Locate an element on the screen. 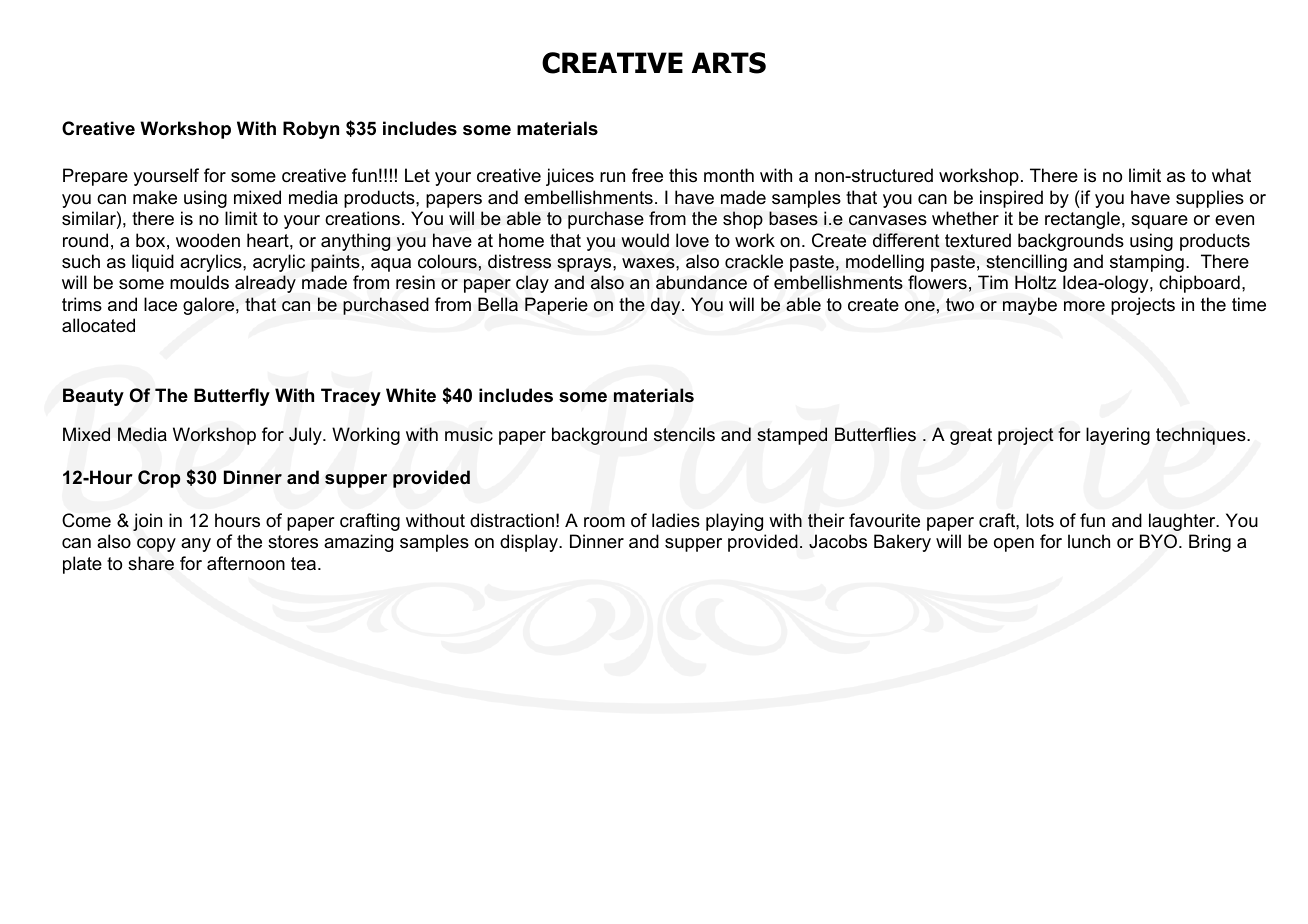 This screenshot has height=924, width=1308. afternoon is located at coordinates (246, 563).
